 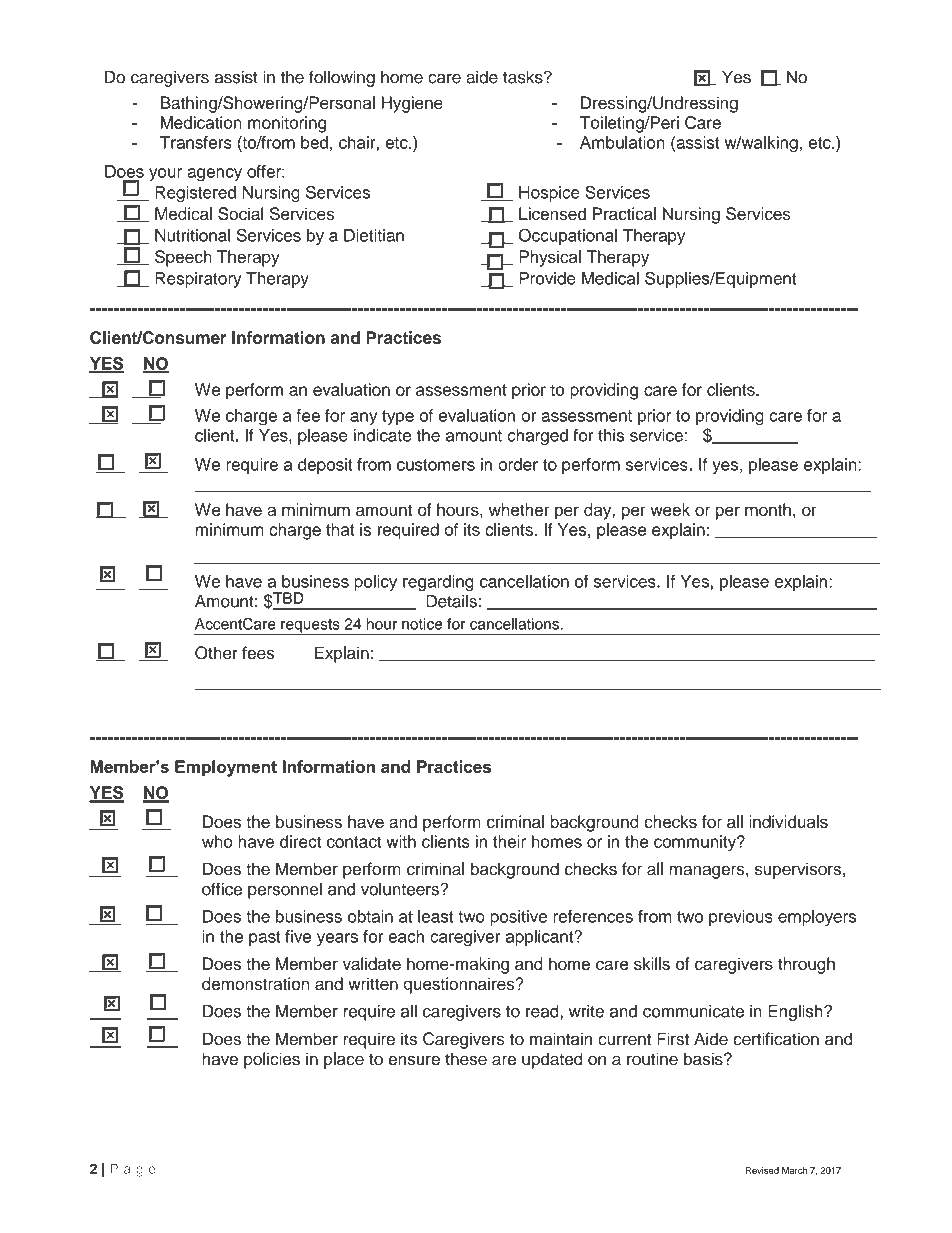 What do you see at coordinates (622, 142) in the screenshot?
I see `Ambulation` at bounding box center [622, 142].
